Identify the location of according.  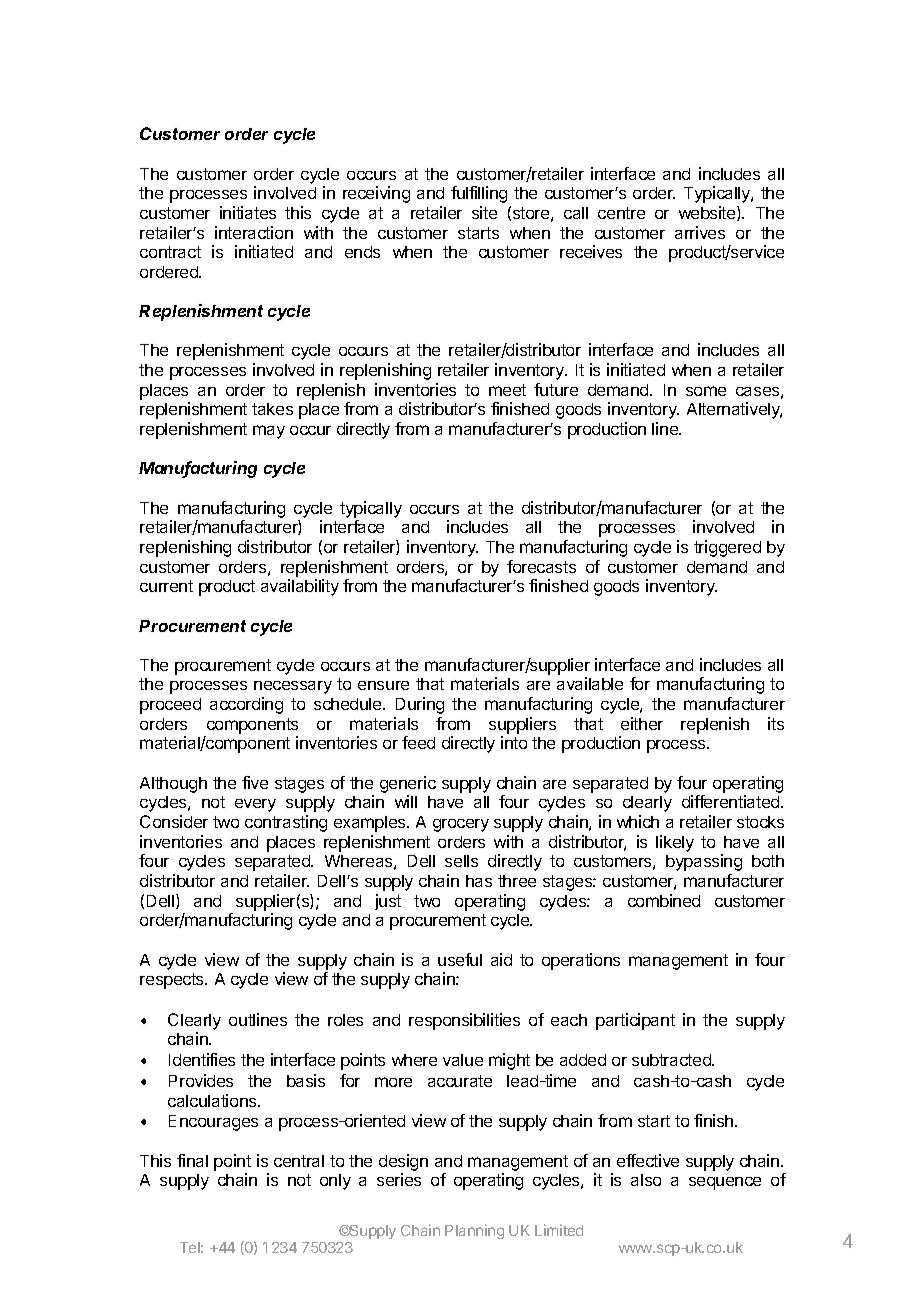
(246, 705).
